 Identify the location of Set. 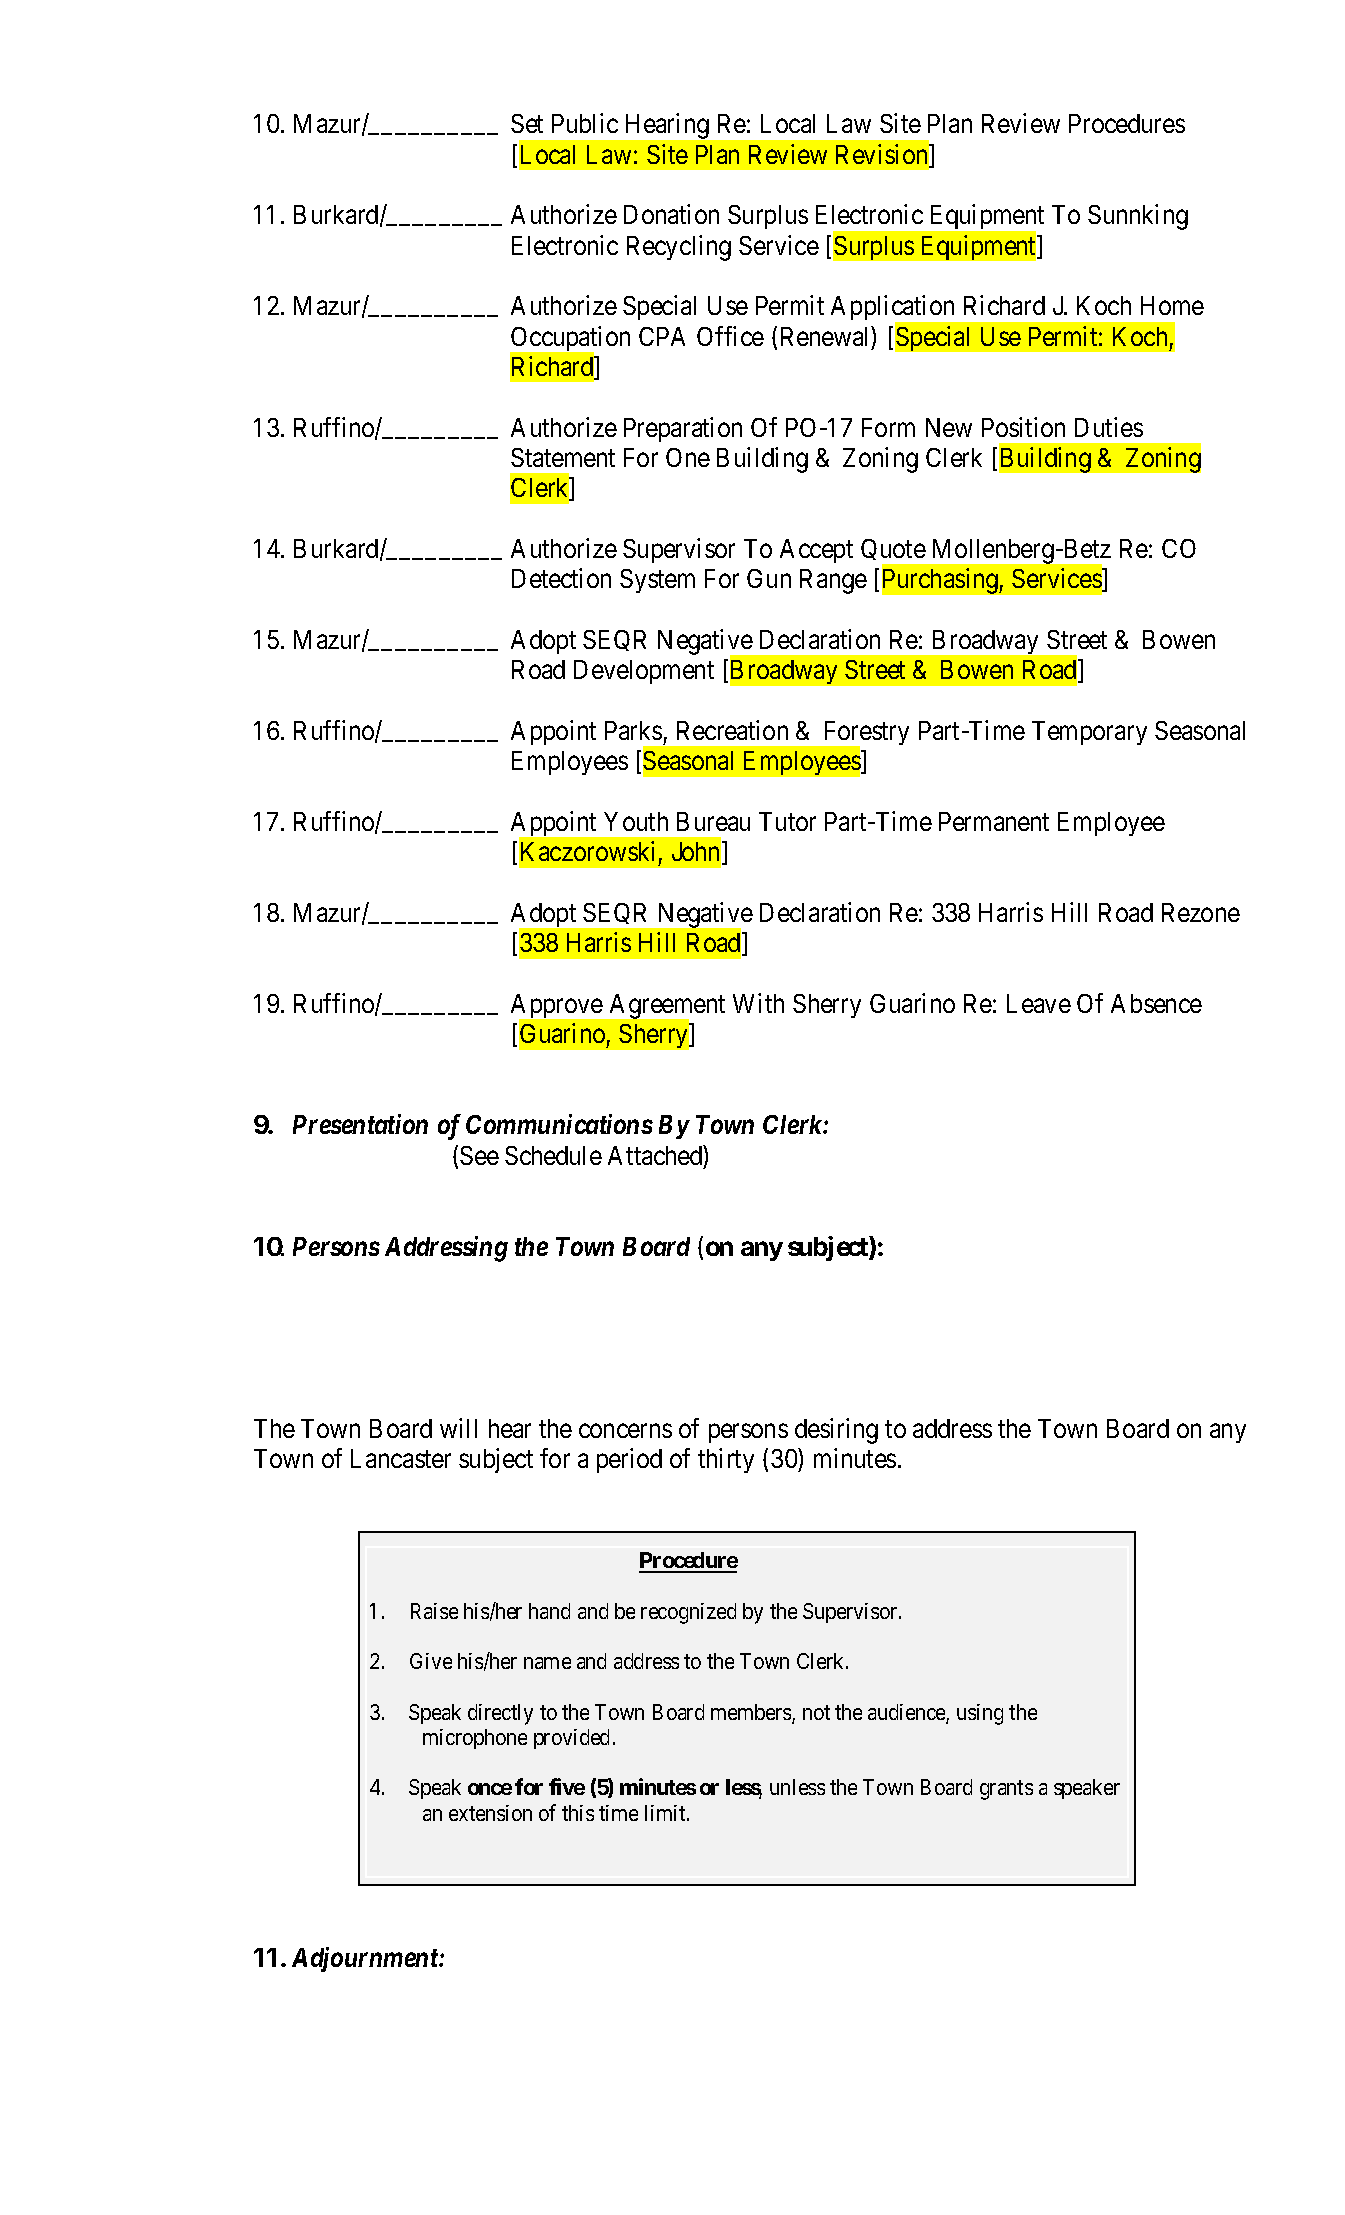
(527, 123).
